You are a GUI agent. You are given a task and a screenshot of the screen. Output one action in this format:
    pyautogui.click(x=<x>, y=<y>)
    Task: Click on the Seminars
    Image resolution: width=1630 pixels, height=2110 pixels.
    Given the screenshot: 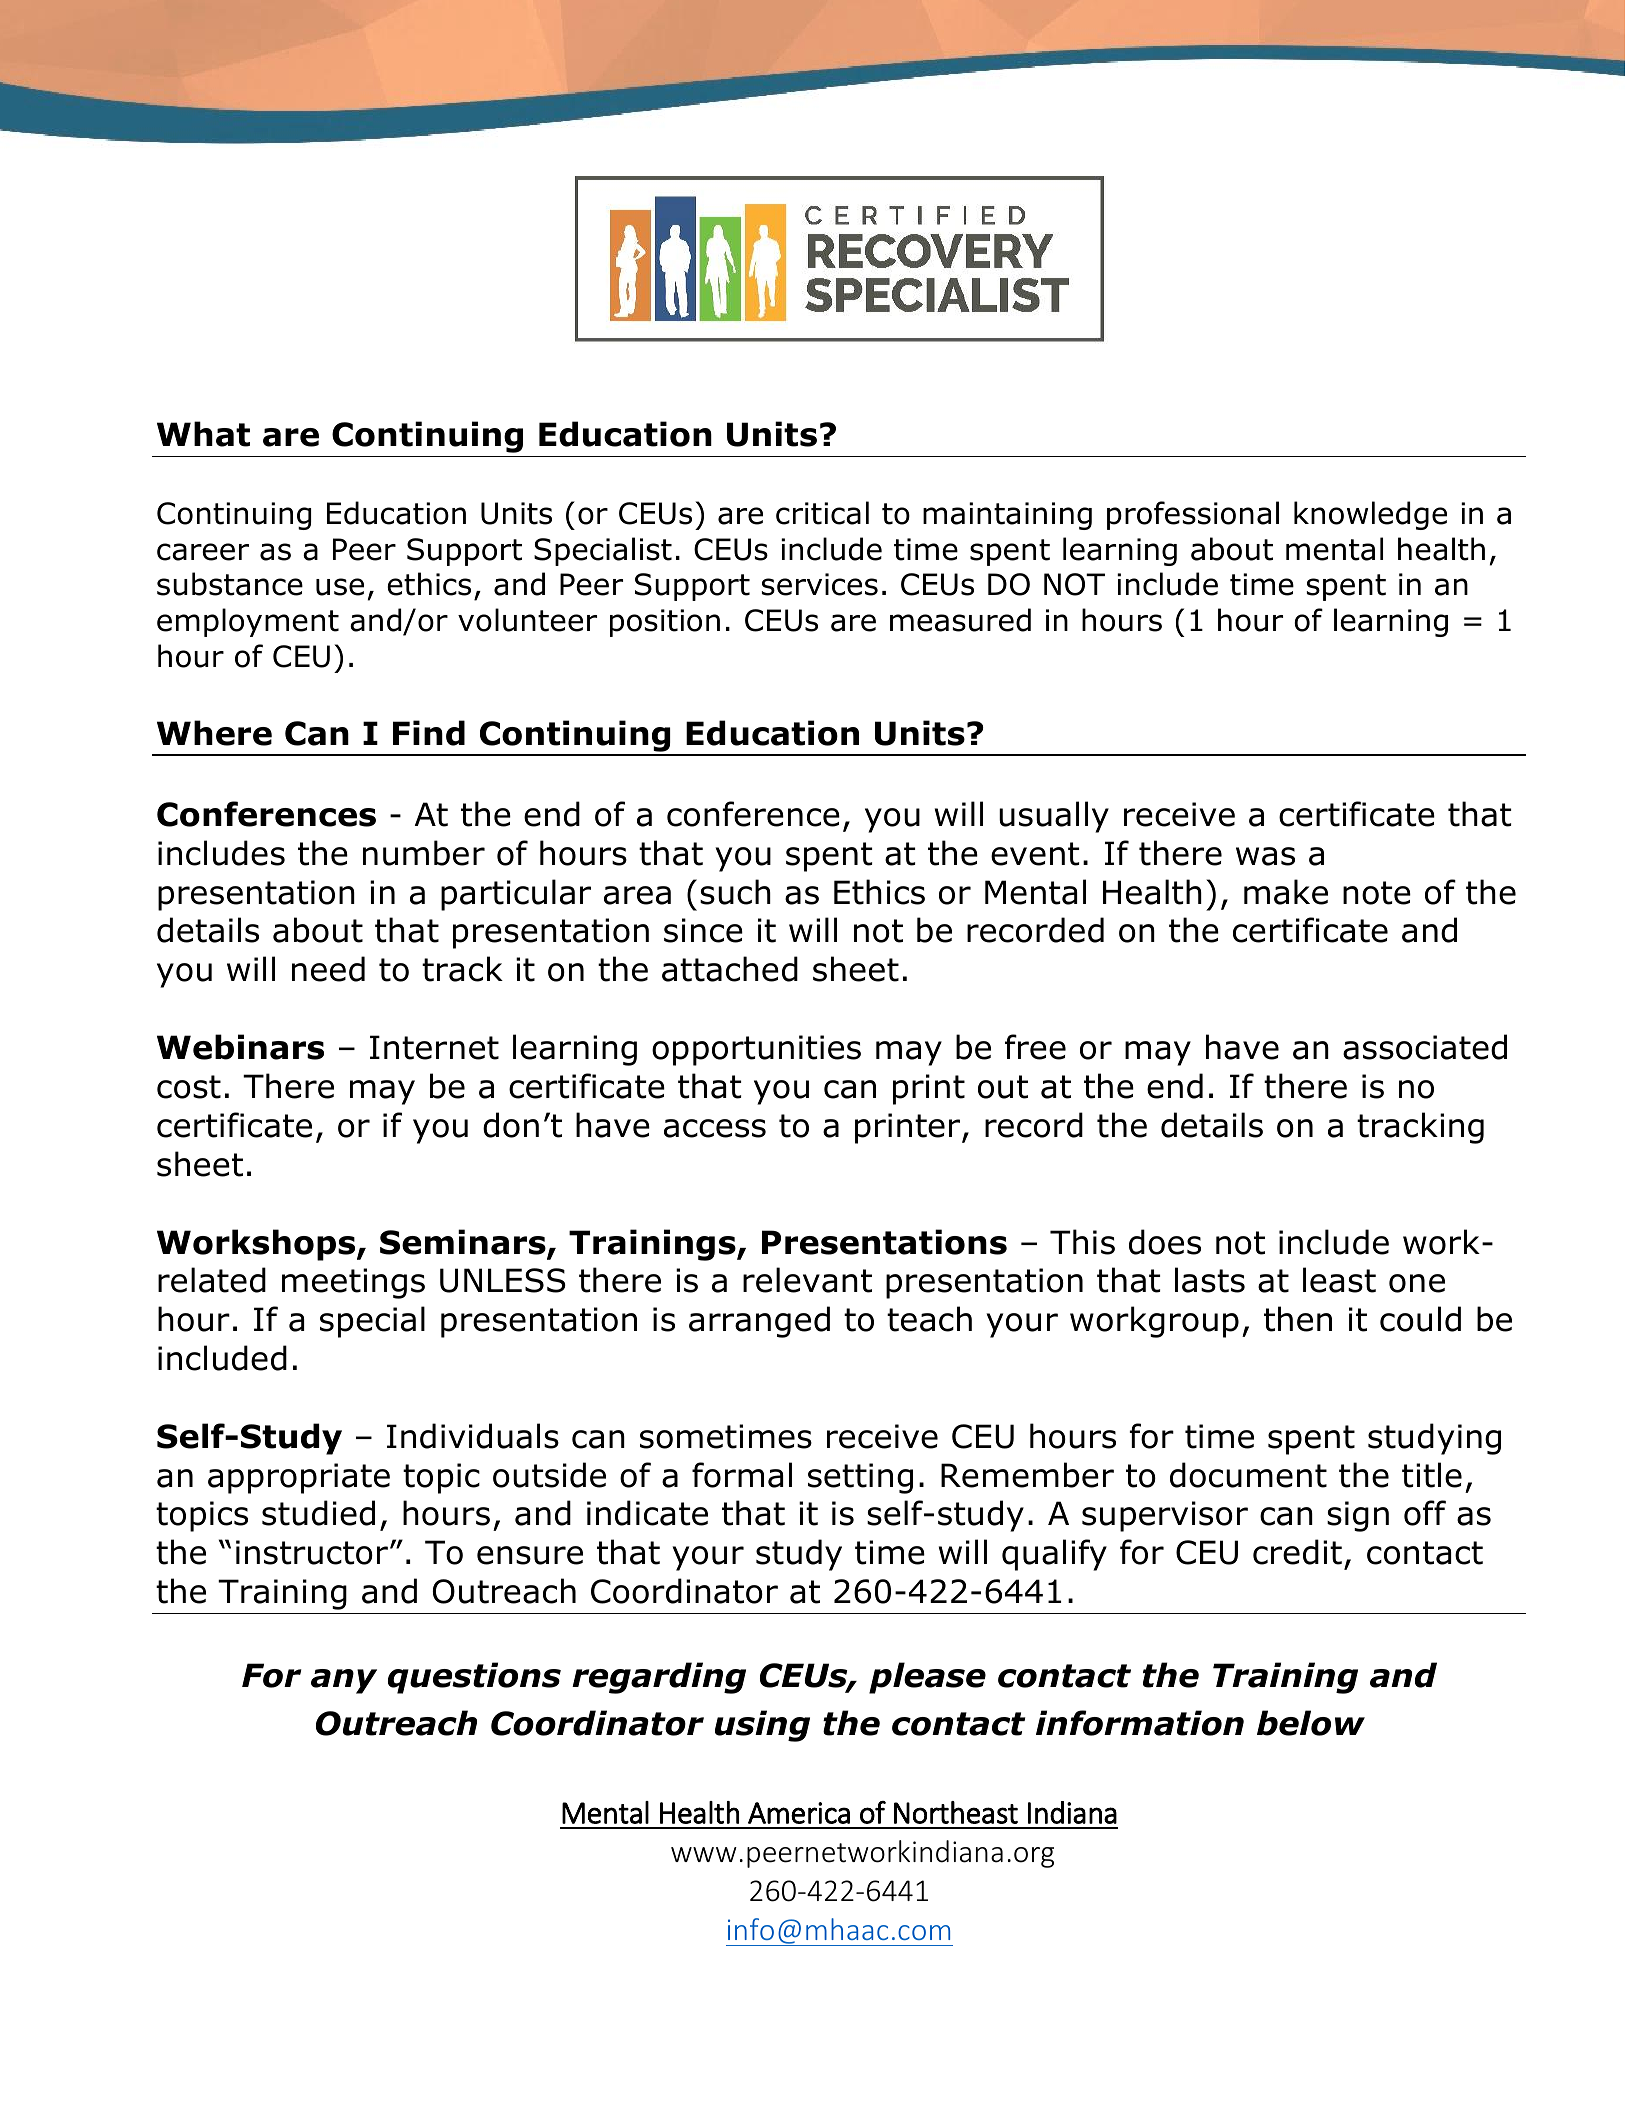 What is the action you would take?
    pyautogui.click(x=464, y=1243)
